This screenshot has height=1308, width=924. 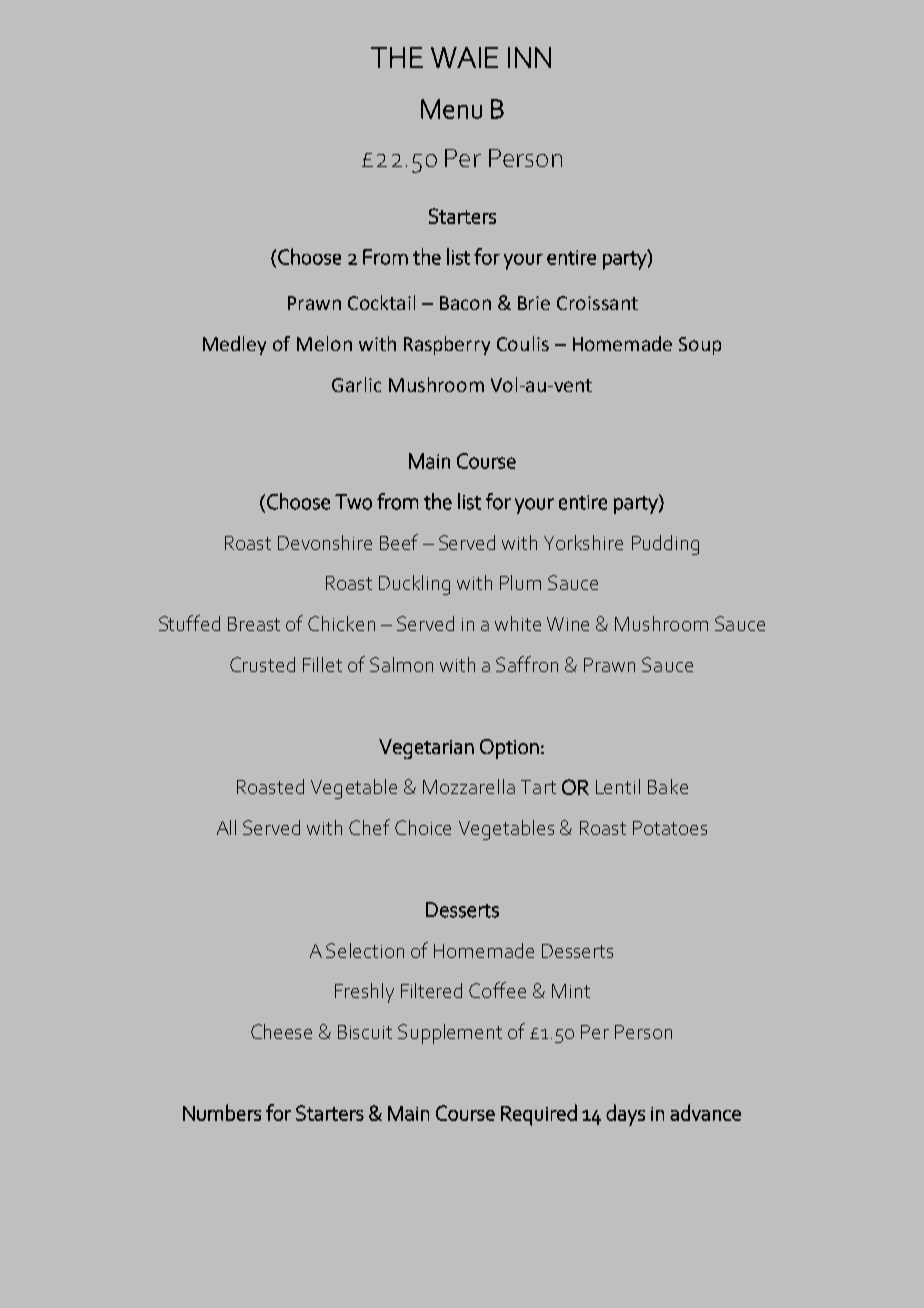 What do you see at coordinates (254, 624) in the screenshot?
I see `Breast` at bounding box center [254, 624].
